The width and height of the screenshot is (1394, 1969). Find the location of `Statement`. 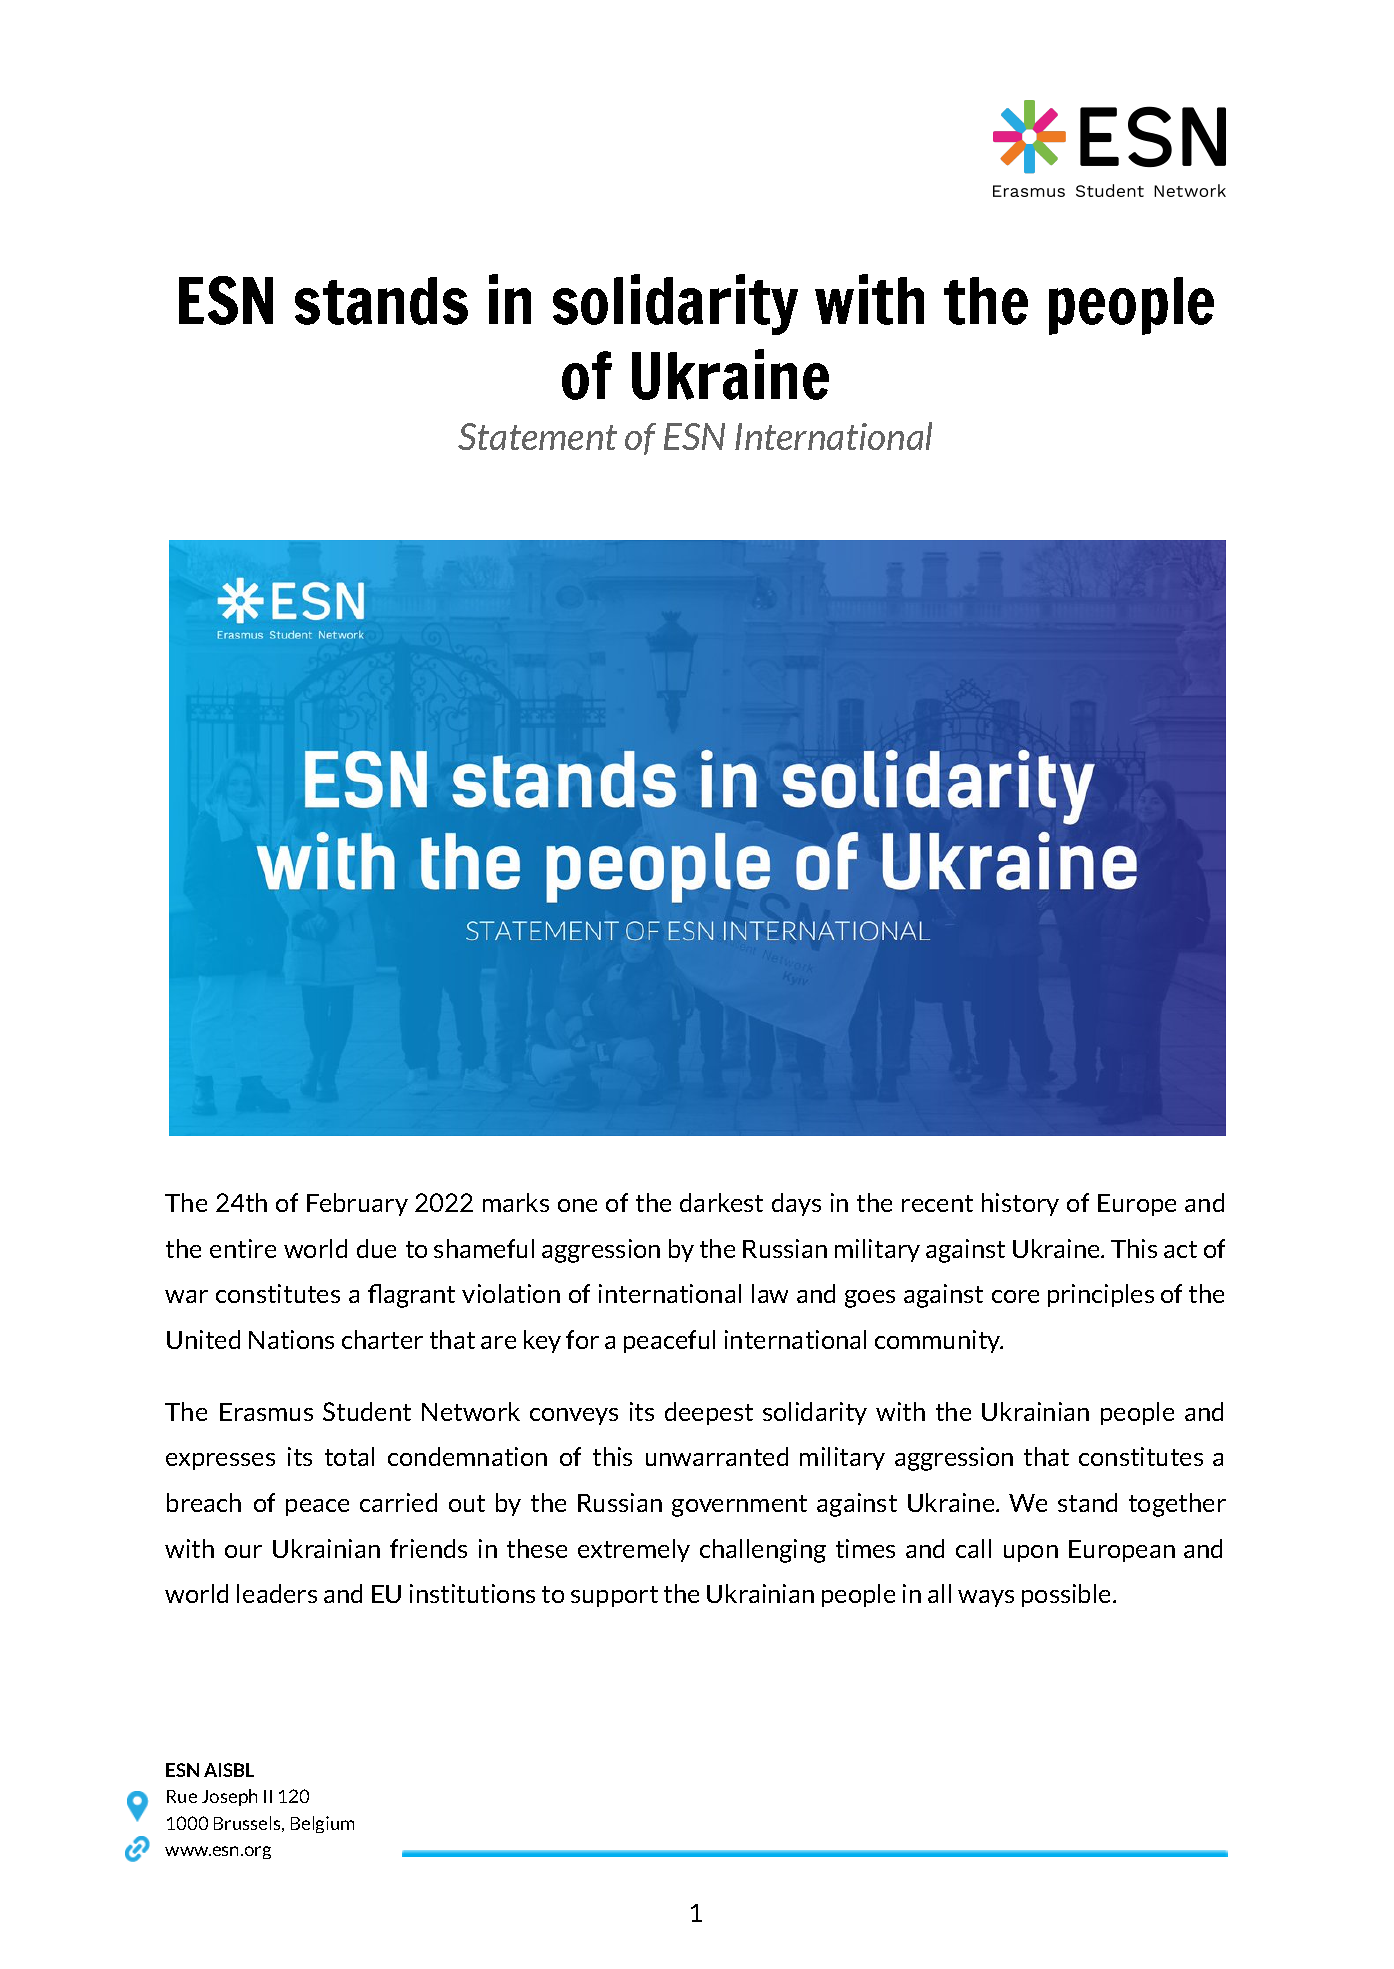

Statement is located at coordinates (537, 436).
